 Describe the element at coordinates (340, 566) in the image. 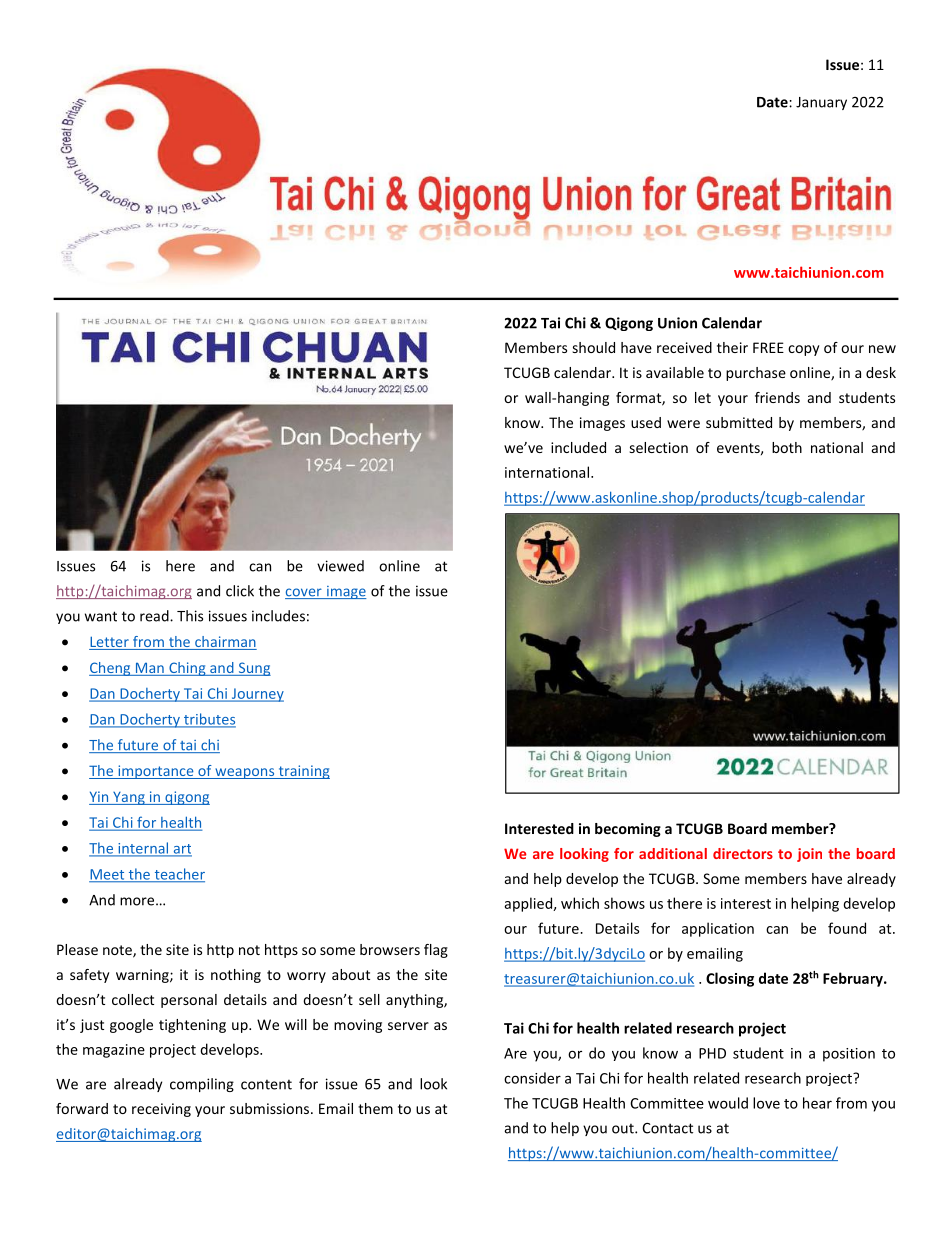

I see `viewed` at that location.
